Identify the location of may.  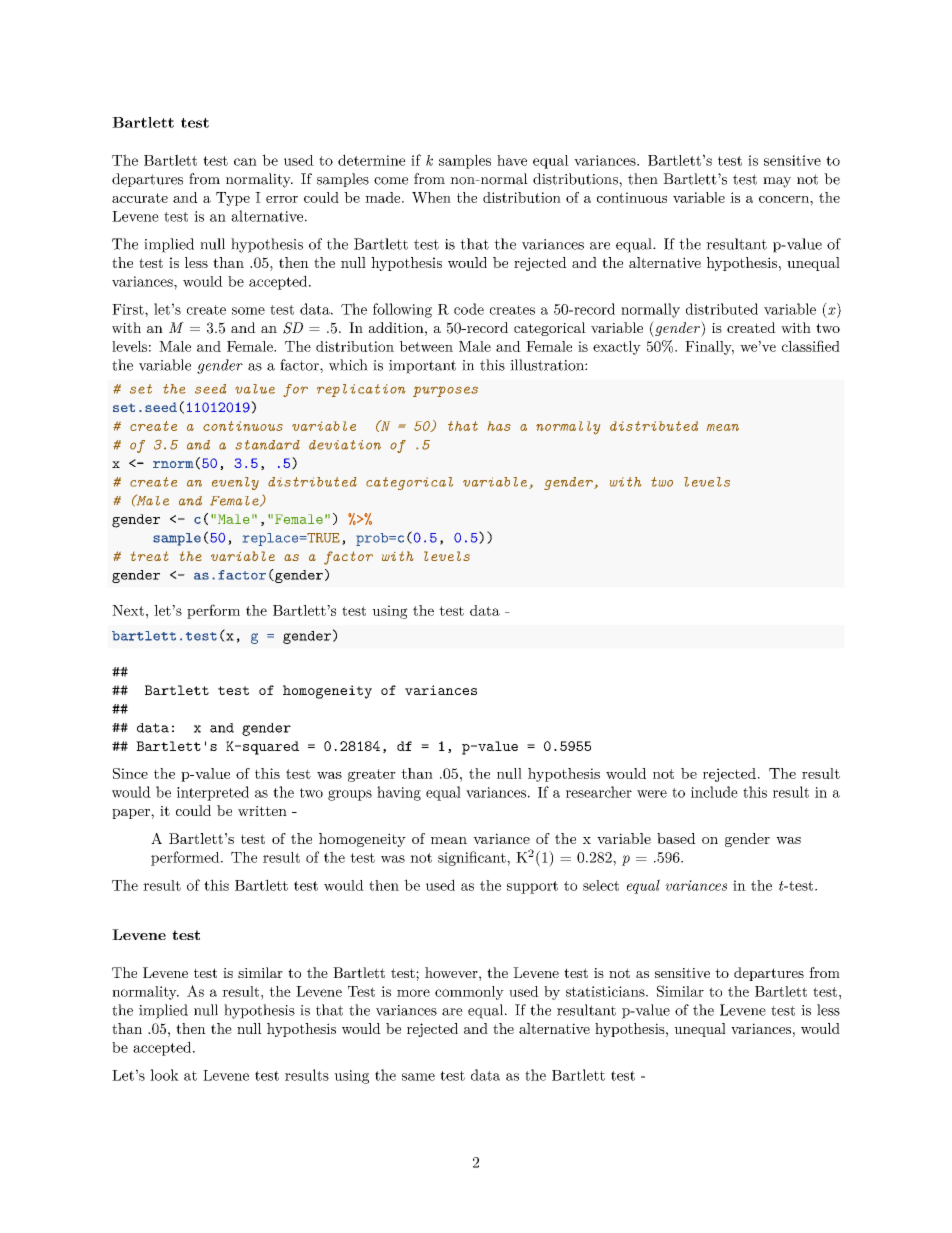
(777, 182).
